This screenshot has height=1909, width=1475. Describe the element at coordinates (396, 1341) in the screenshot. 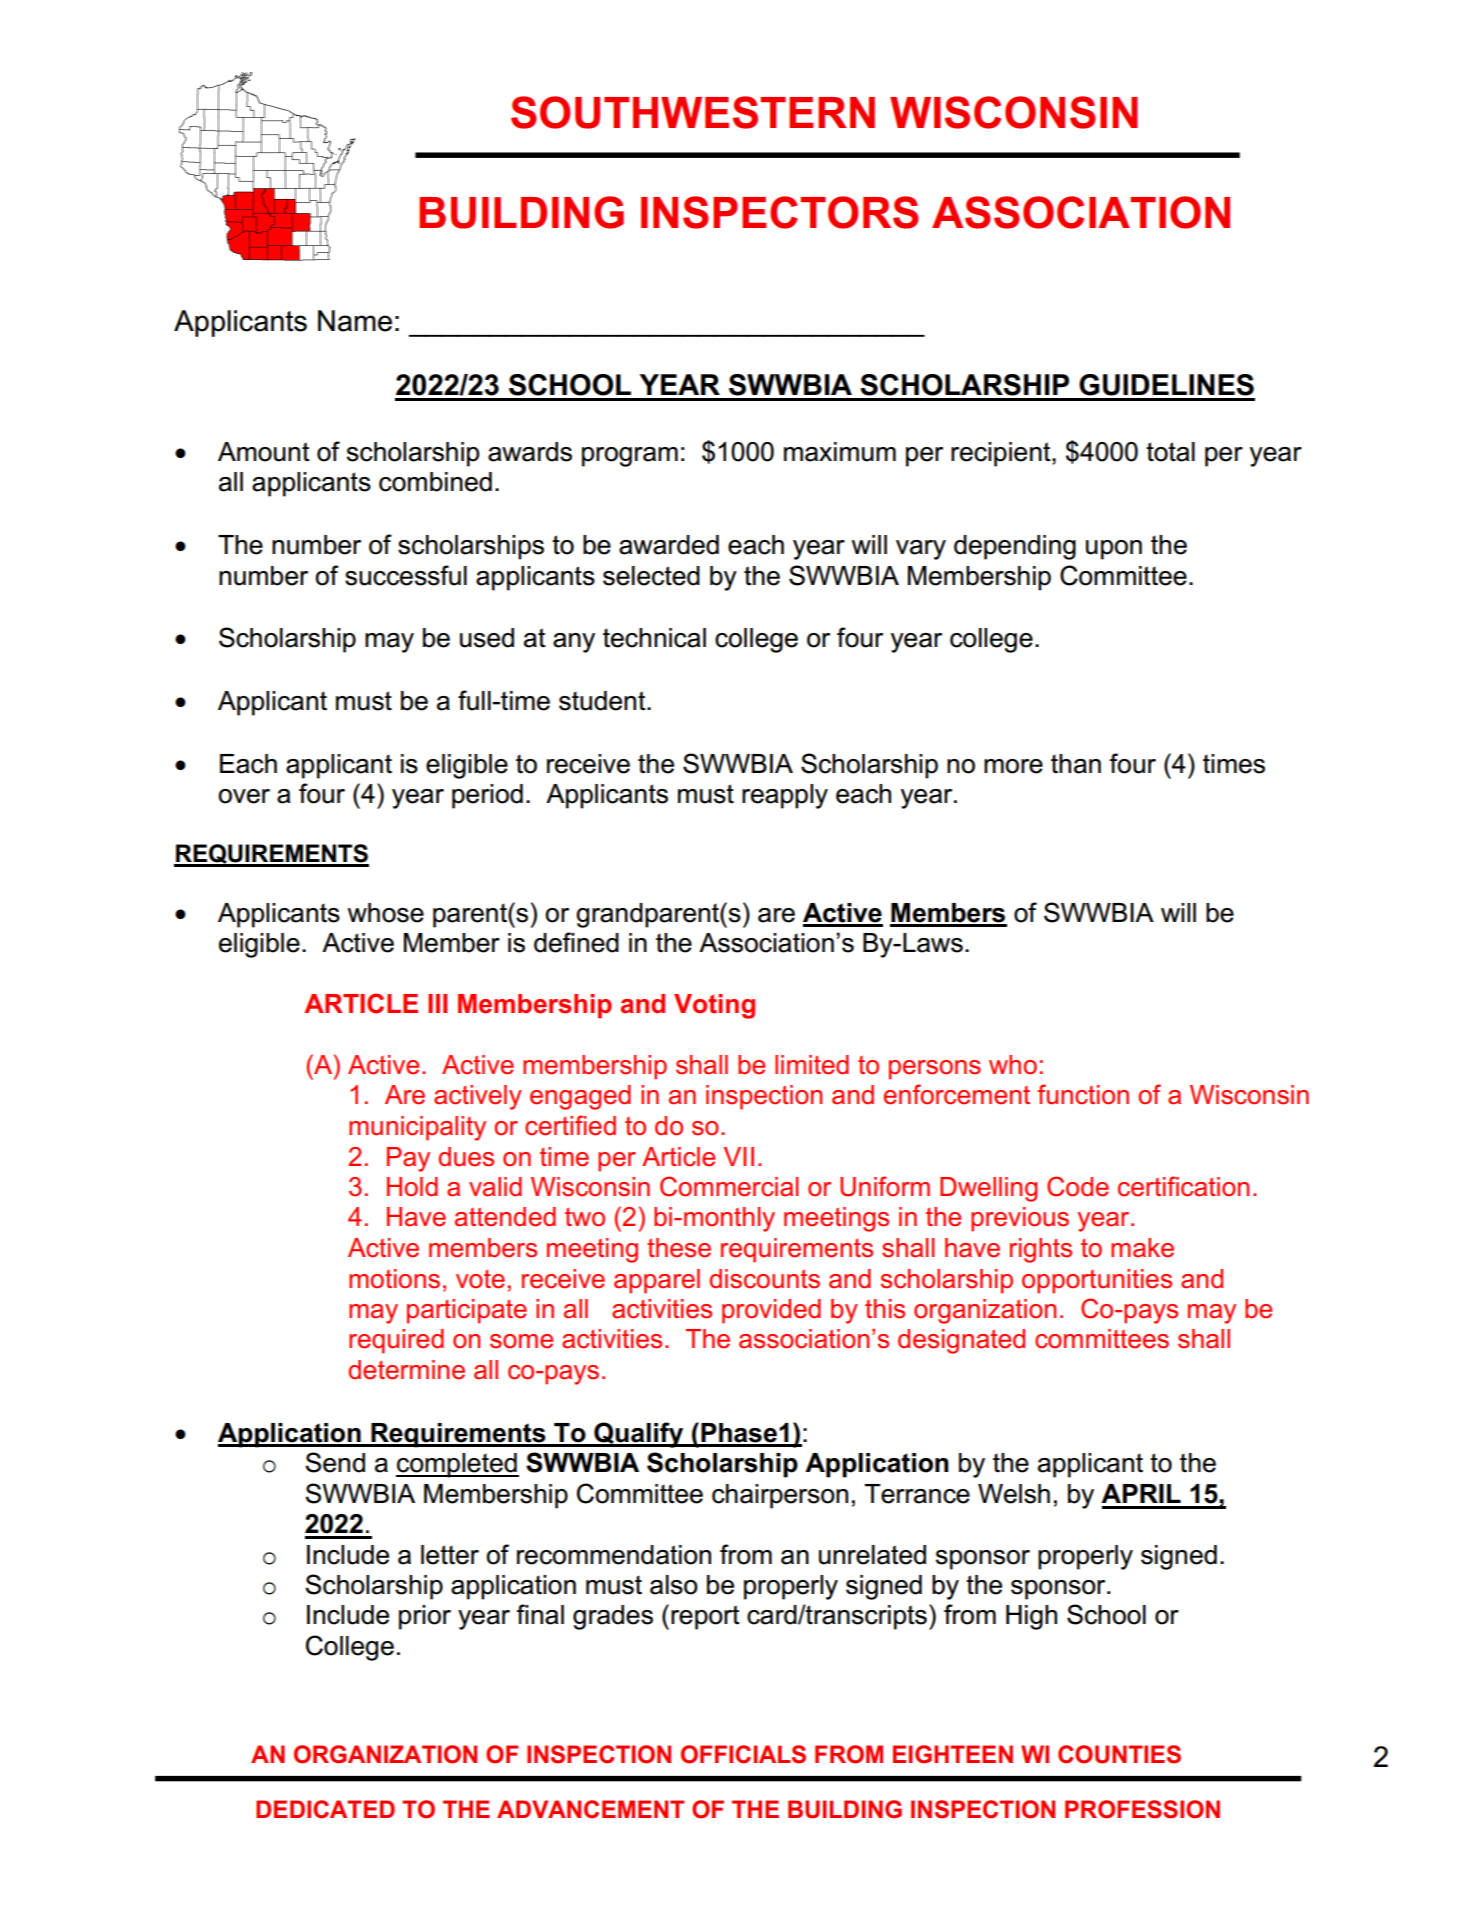

I see `required` at that location.
